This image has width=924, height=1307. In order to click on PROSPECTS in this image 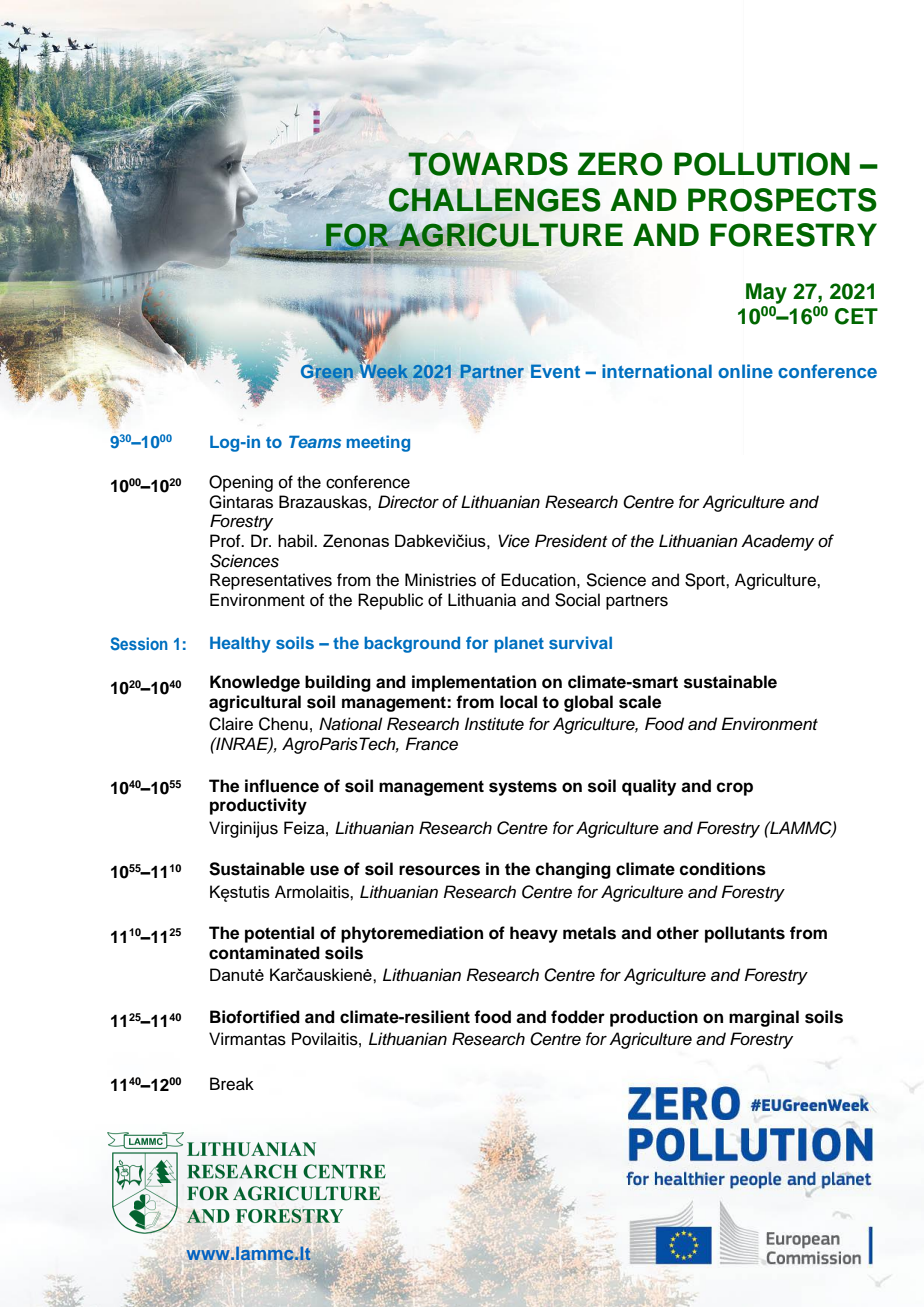, I will do `click(782, 200)`.
